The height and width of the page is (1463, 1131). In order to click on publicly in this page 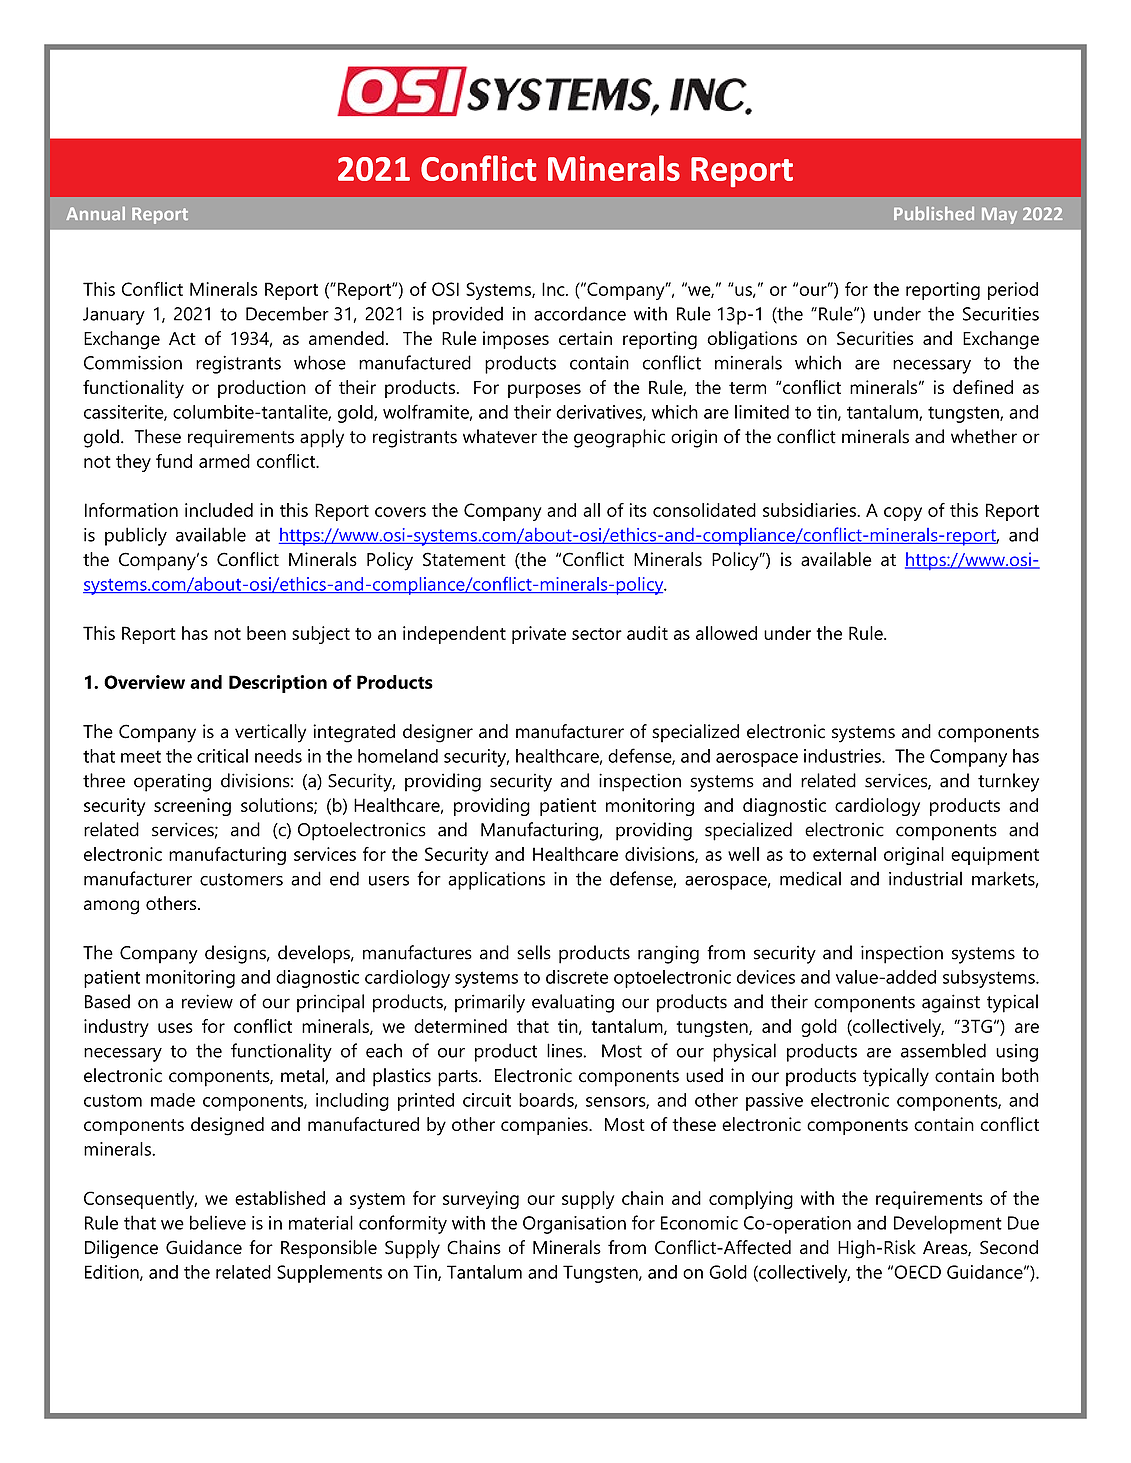, I will do `click(136, 536)`.
